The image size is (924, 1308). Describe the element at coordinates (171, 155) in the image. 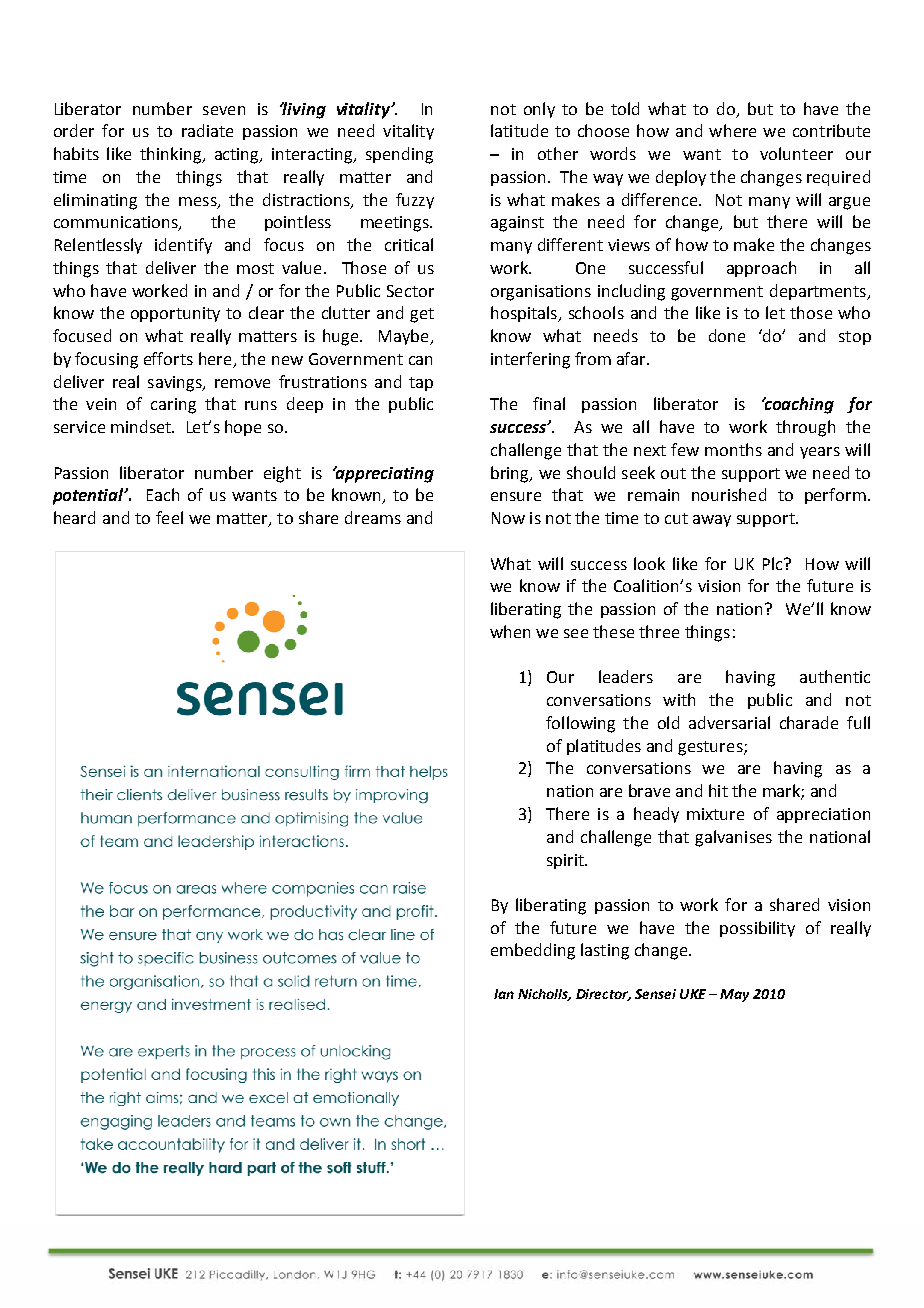

I see `thinking` at that location.
